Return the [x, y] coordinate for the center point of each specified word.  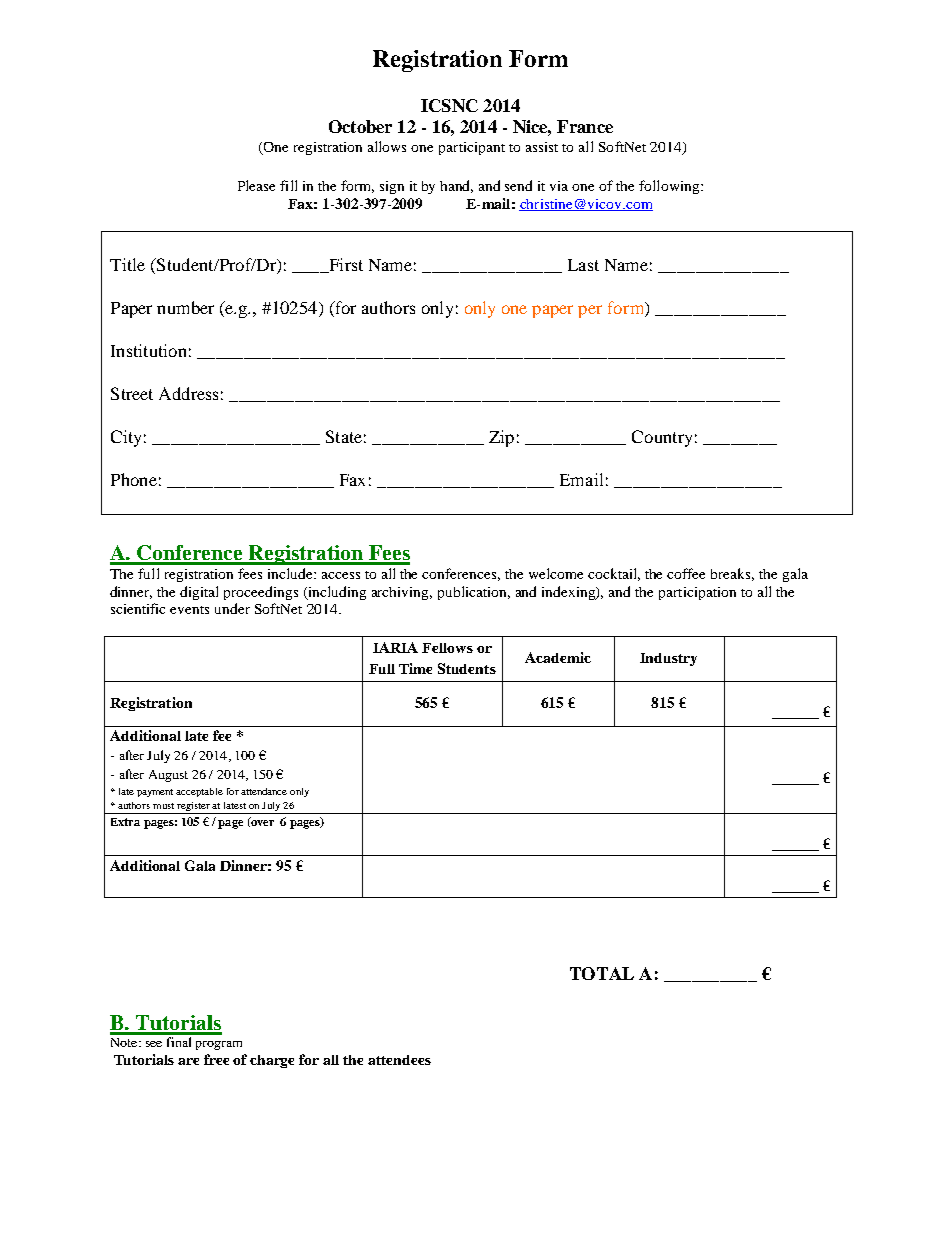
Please [256, 185]
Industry [668, 659]
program [219, 1045]
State [344, 436]
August [168, 776]
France [585, 126]
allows [387, 146]
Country [662, 438]
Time [415, 668]
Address [188, 393]
